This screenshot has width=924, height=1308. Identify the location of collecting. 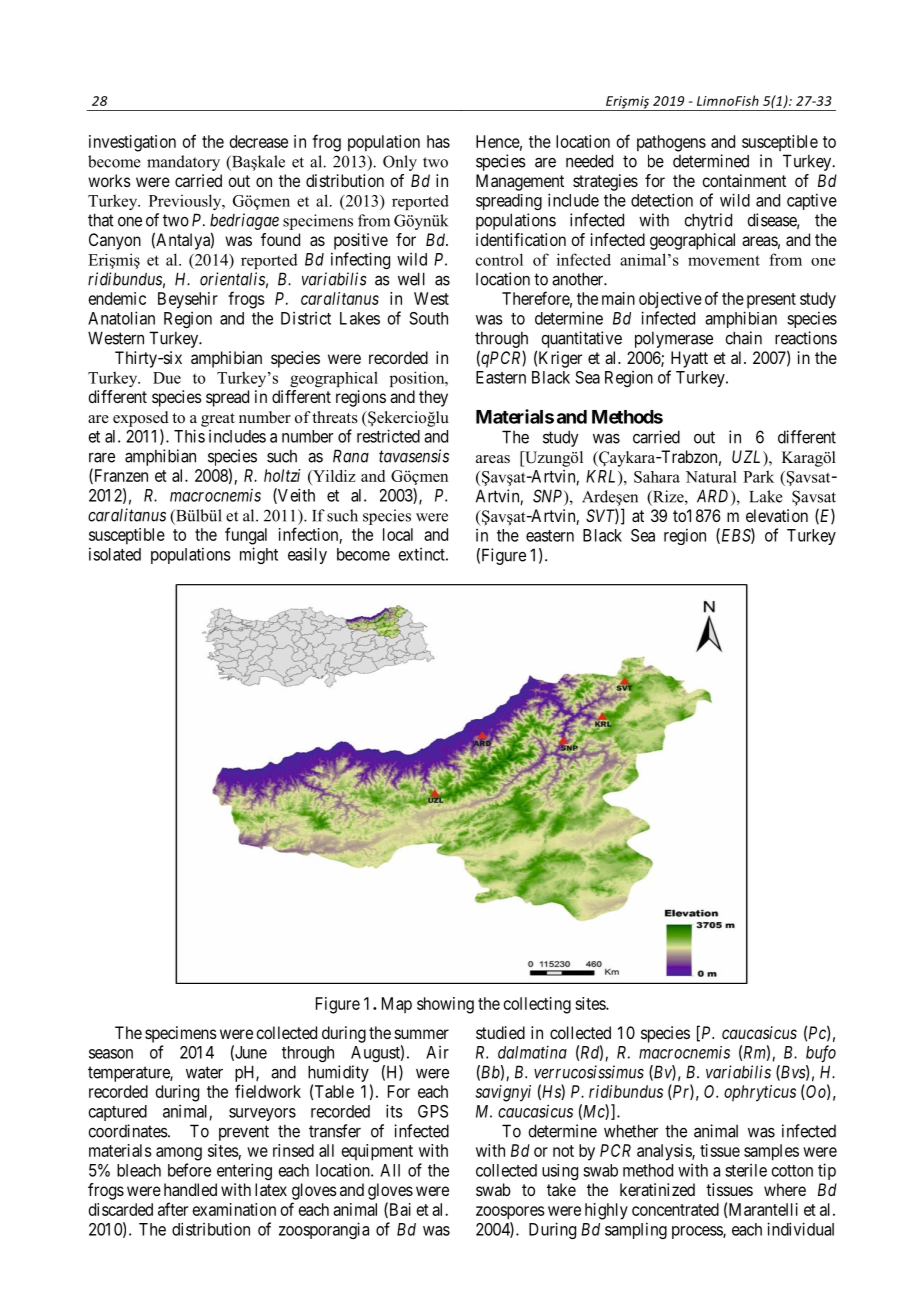
(537, 1005).
